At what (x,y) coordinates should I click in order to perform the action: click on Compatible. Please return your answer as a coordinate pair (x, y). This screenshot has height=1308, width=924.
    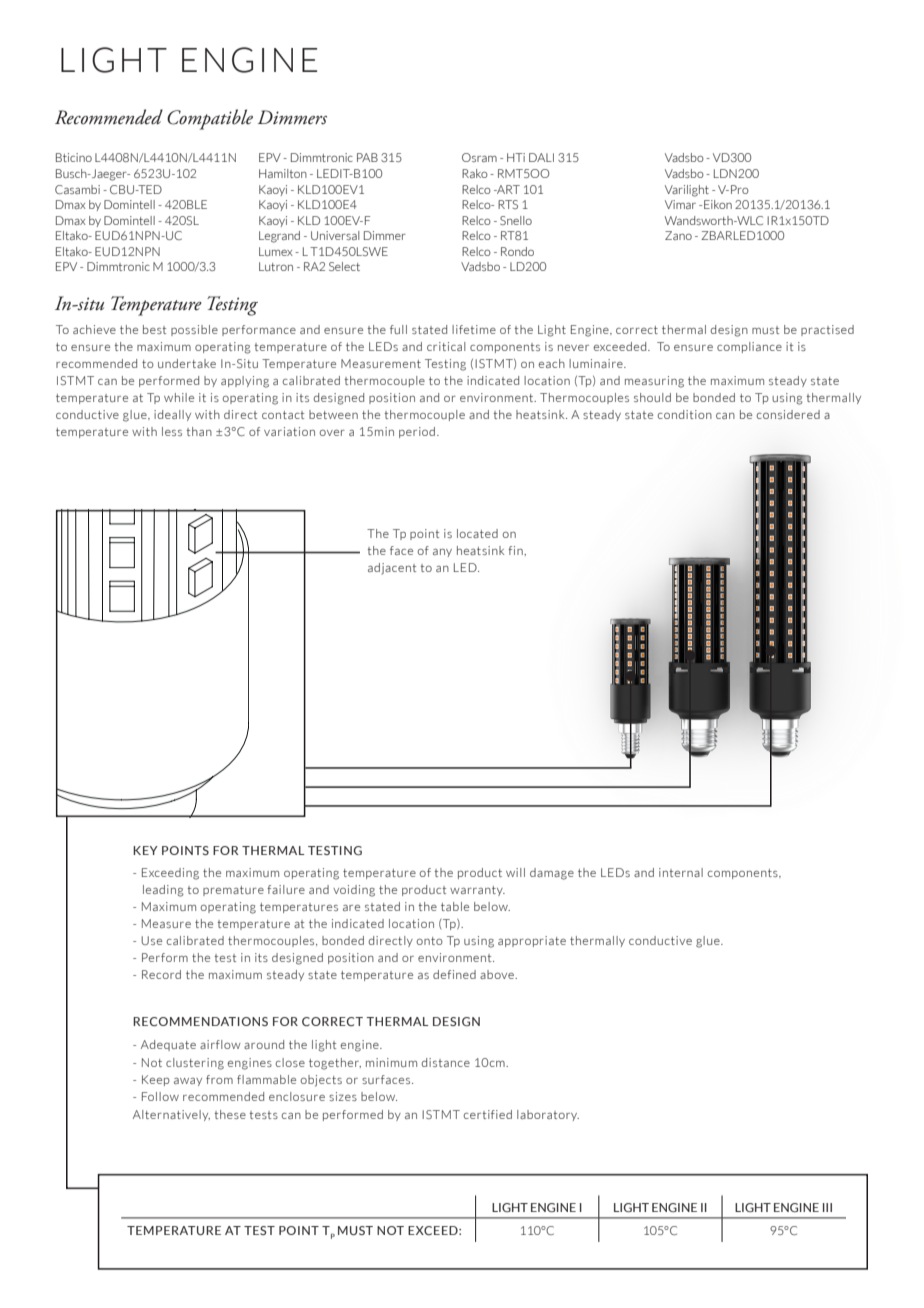
    Looking at the image, I should click on (210, 119).
